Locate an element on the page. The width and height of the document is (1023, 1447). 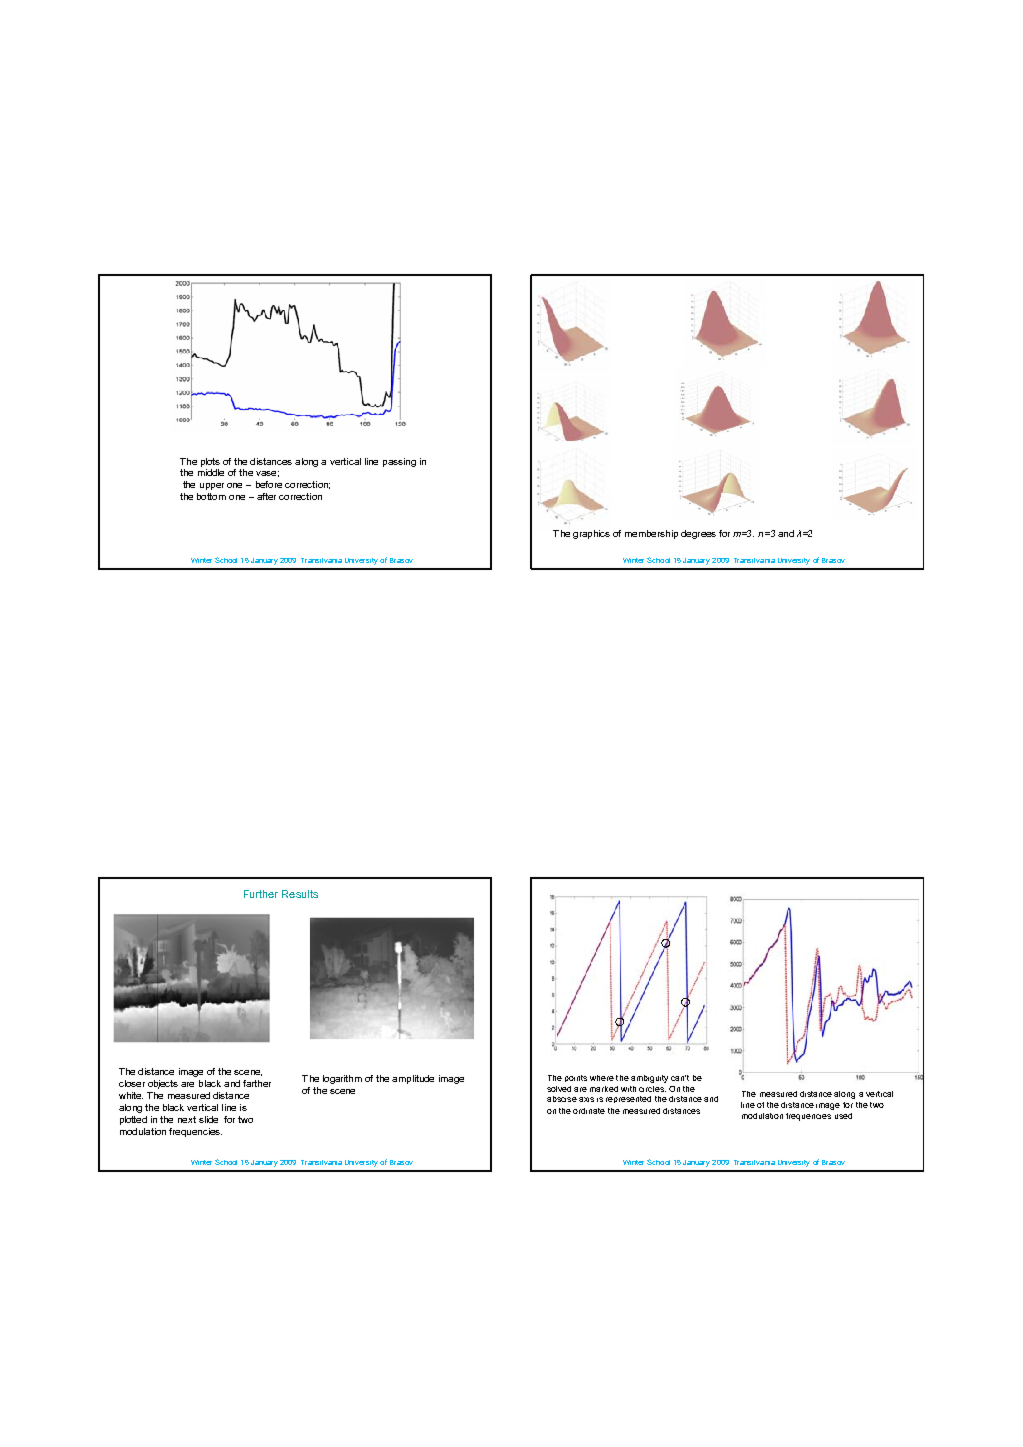
ambiguity is located at coordinates (649, 1079).
